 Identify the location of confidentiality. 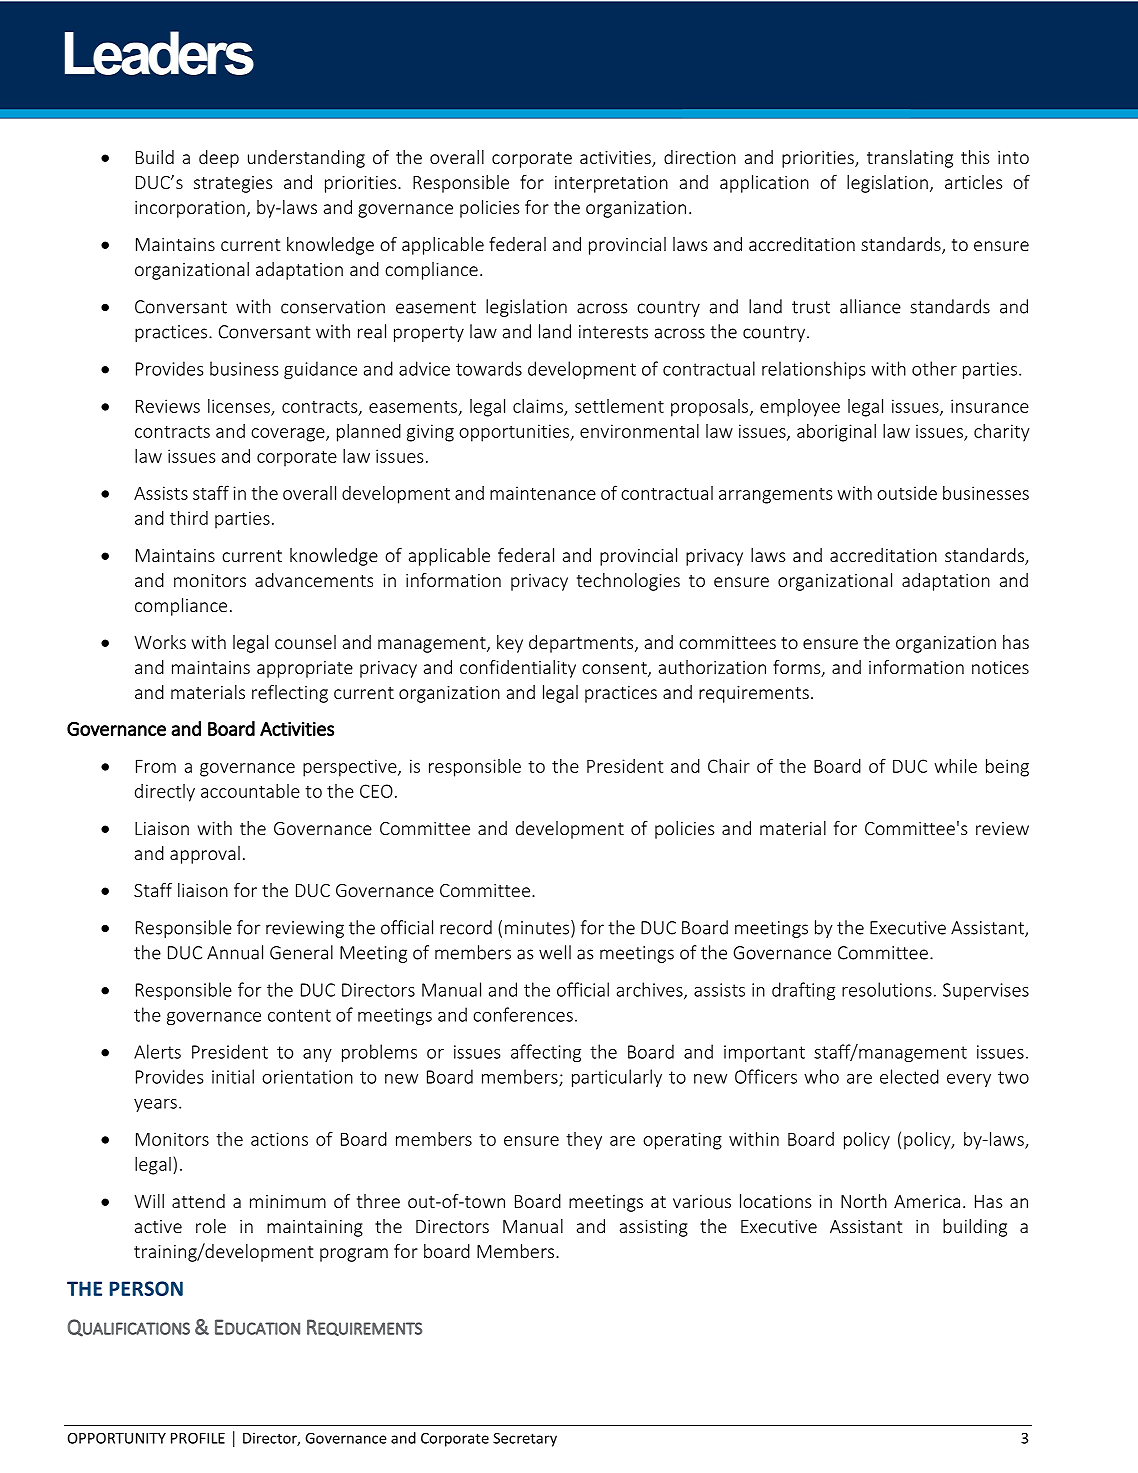
(518, 669).
